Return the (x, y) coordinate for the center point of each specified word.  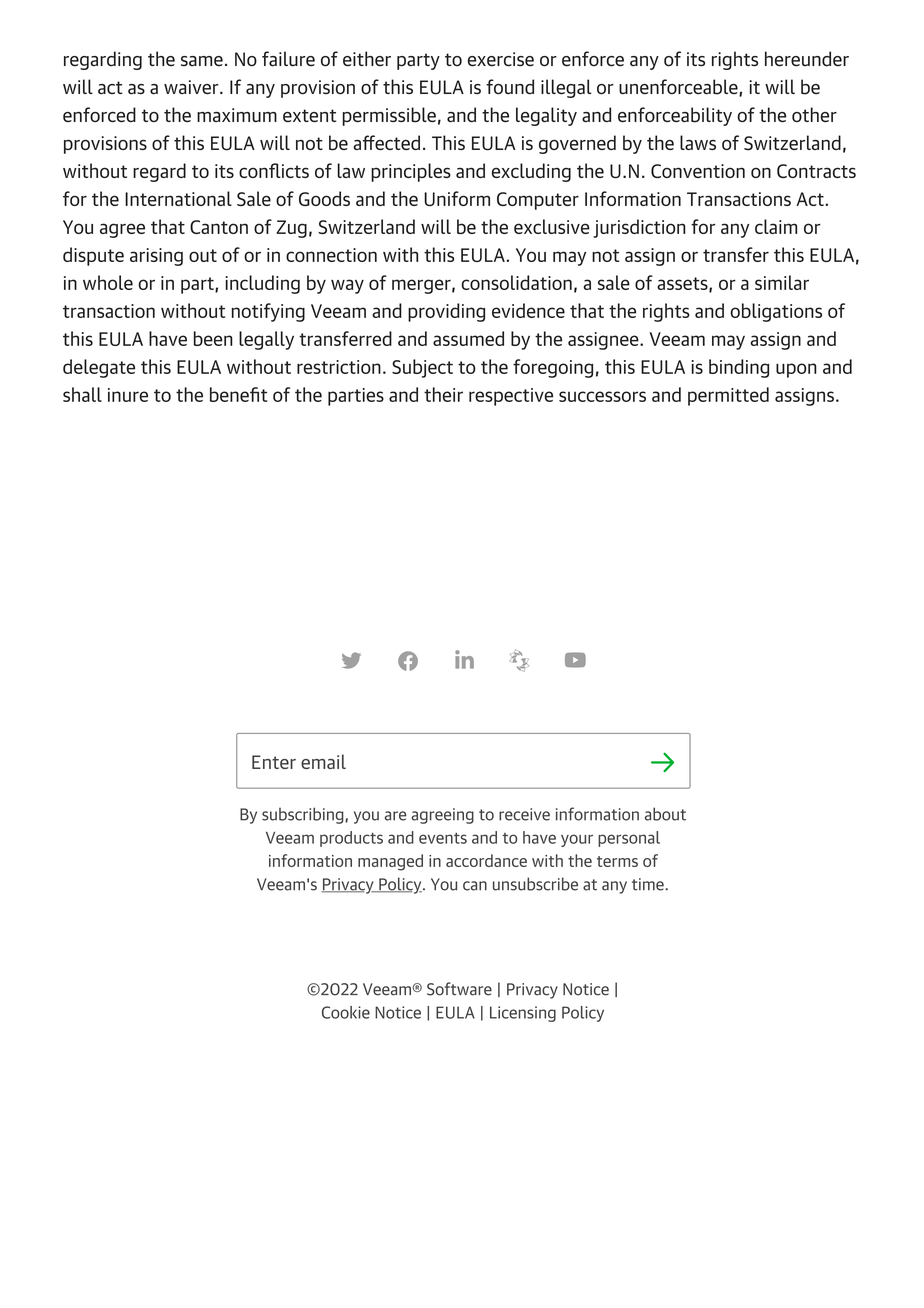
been (213, 338)
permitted (728, 396)
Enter (274, 762)
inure (128, 395)
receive (524, 814)
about (665, 814)
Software (459, 989)
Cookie (346, 1012)
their (443, 394)
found (510, 87)
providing (446, 312)
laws (698, 142)
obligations (776, 312)
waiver (192, 87)
